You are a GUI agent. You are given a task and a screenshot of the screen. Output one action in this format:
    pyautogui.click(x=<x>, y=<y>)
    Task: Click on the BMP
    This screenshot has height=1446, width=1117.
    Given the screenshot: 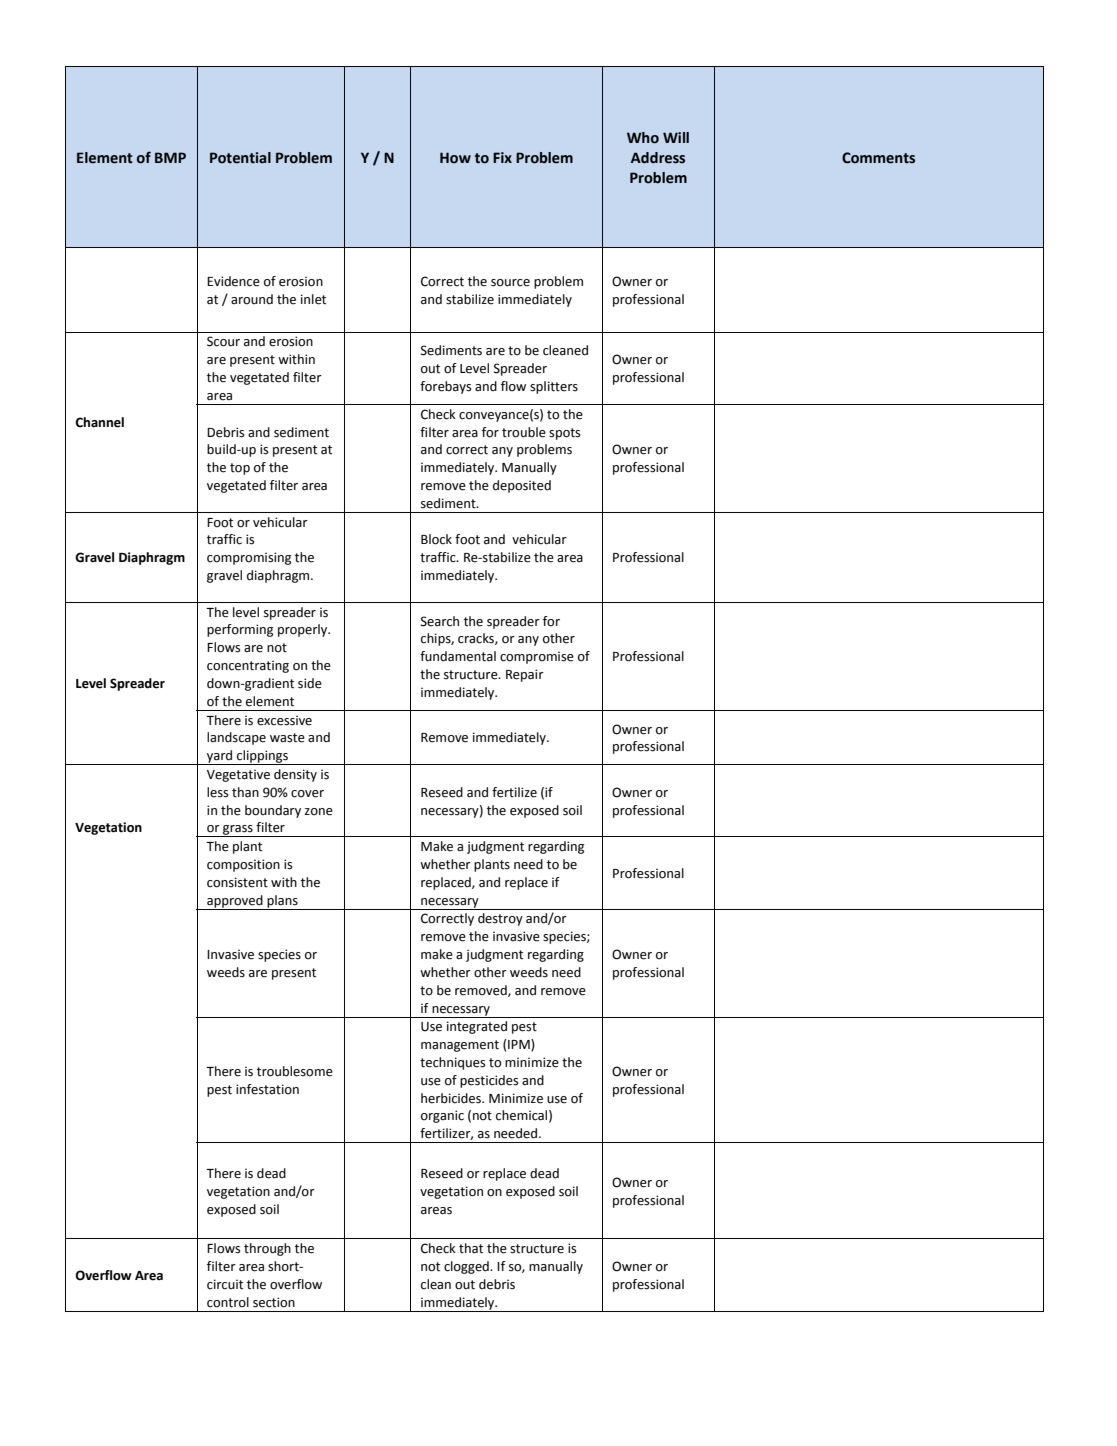 What is the action you would take?
    pyautogui.click(x=170, y=157)
